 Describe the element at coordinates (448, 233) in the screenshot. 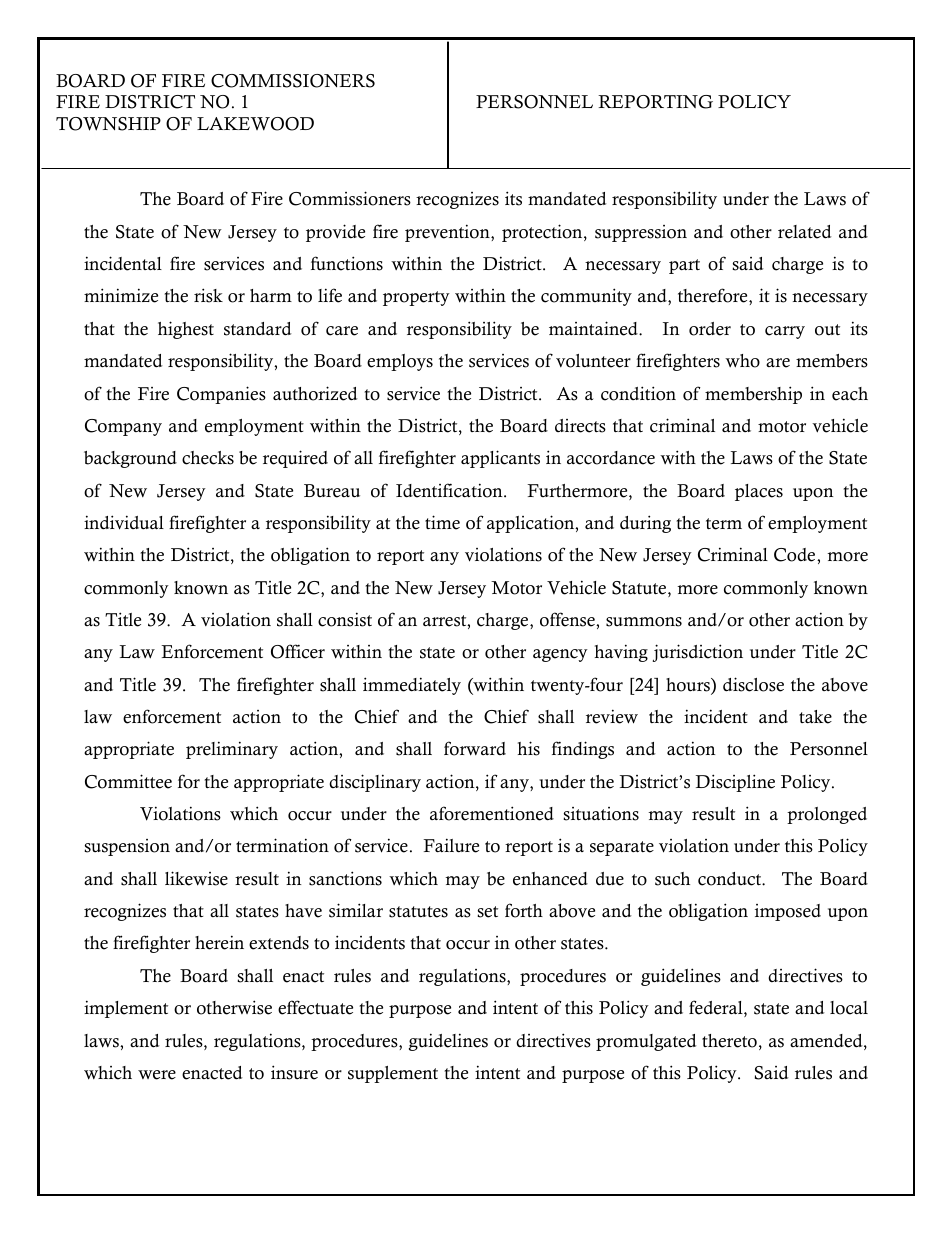

I see `prevention` at that location.
